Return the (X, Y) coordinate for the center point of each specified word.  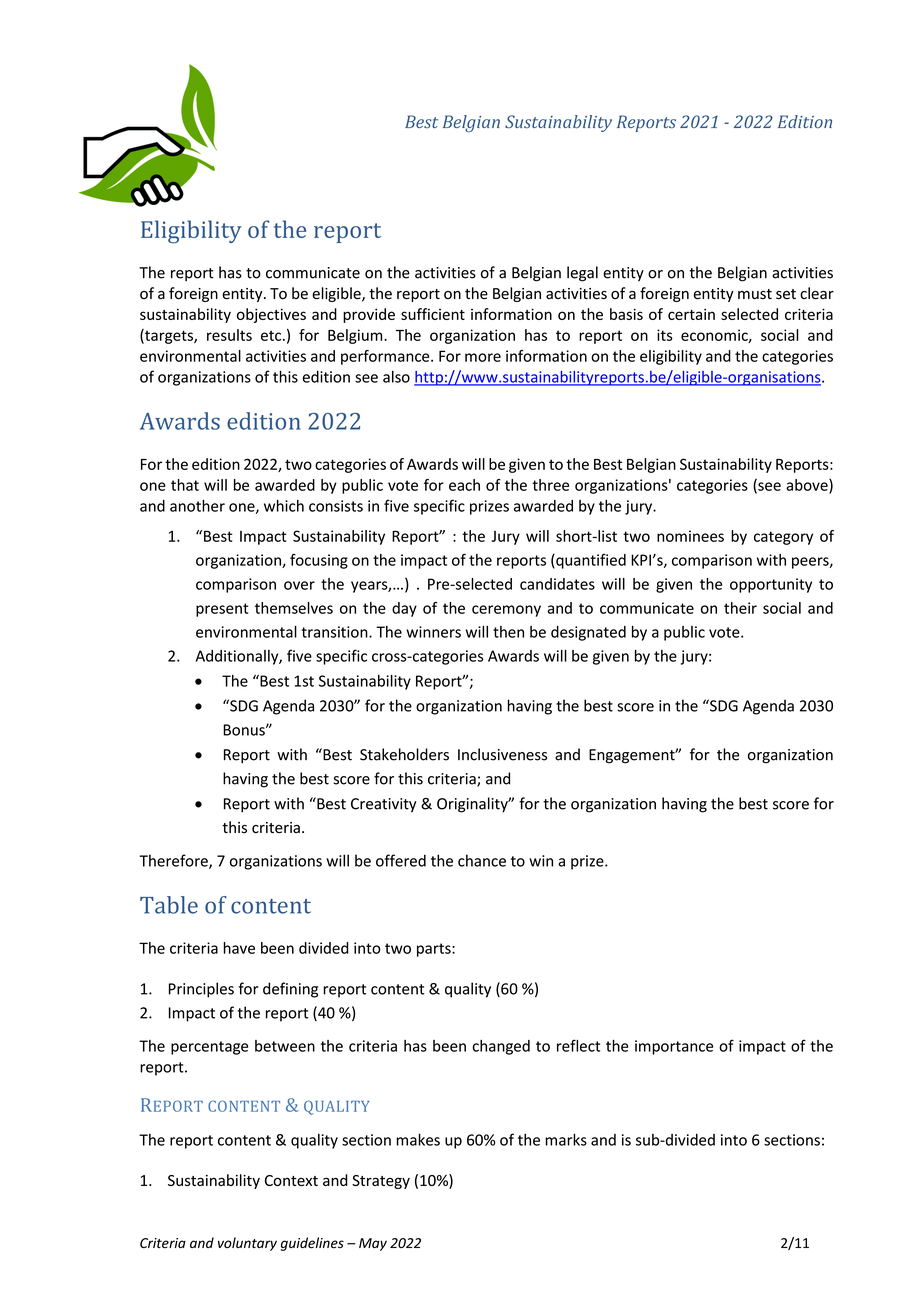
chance (482, 860)
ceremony (506, 611)
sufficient (433, 314)
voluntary (247, 1244)
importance (674, 1047)
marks (566, 1139)
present (222, 610)
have (239, 948)
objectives (271, 315)
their (740, 608)
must (755, 294)
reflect (578, 1045)
